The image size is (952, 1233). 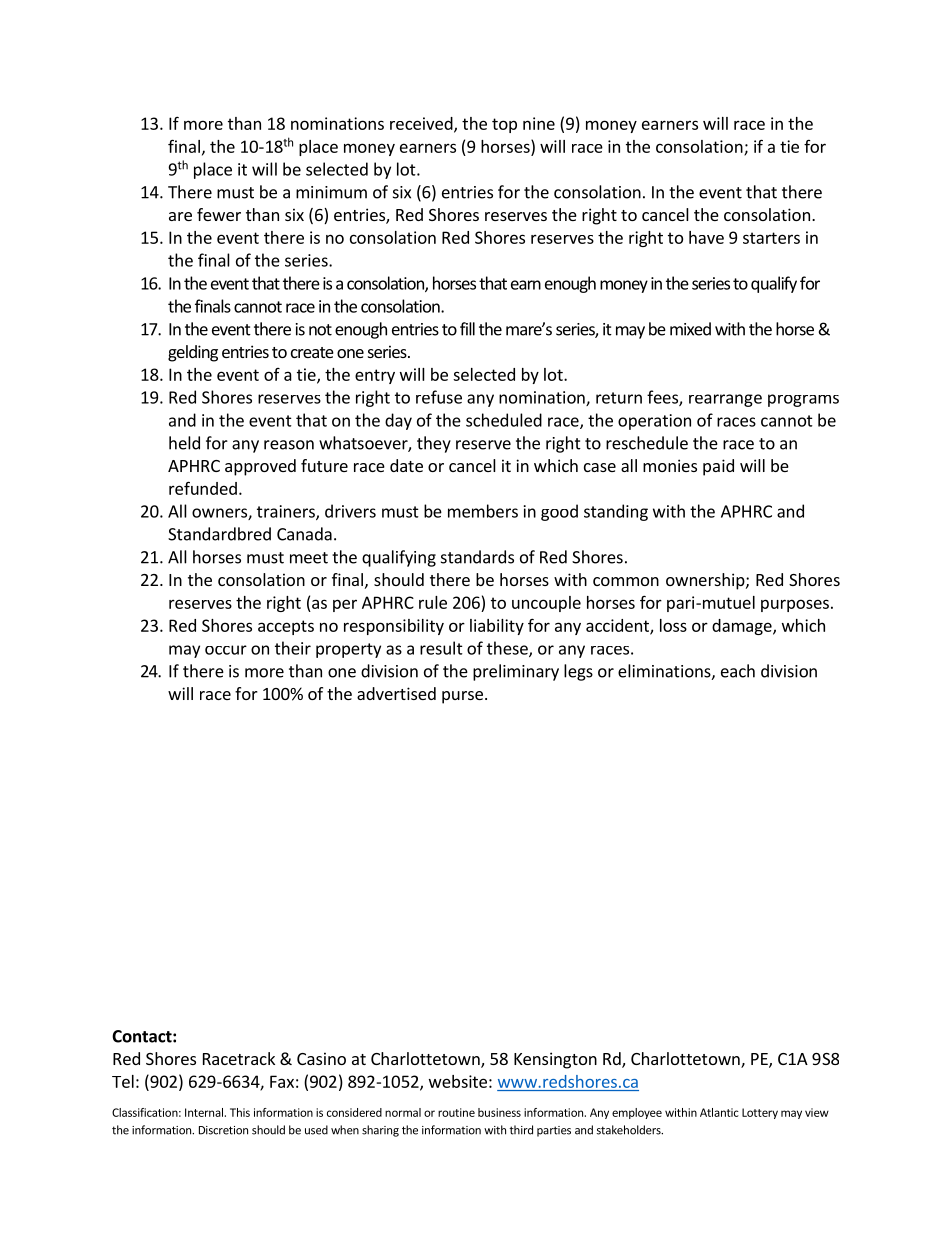 What do you see at coordinates (219, 214) in the image?
I see `fewer` at bounding box center [219, 214].
